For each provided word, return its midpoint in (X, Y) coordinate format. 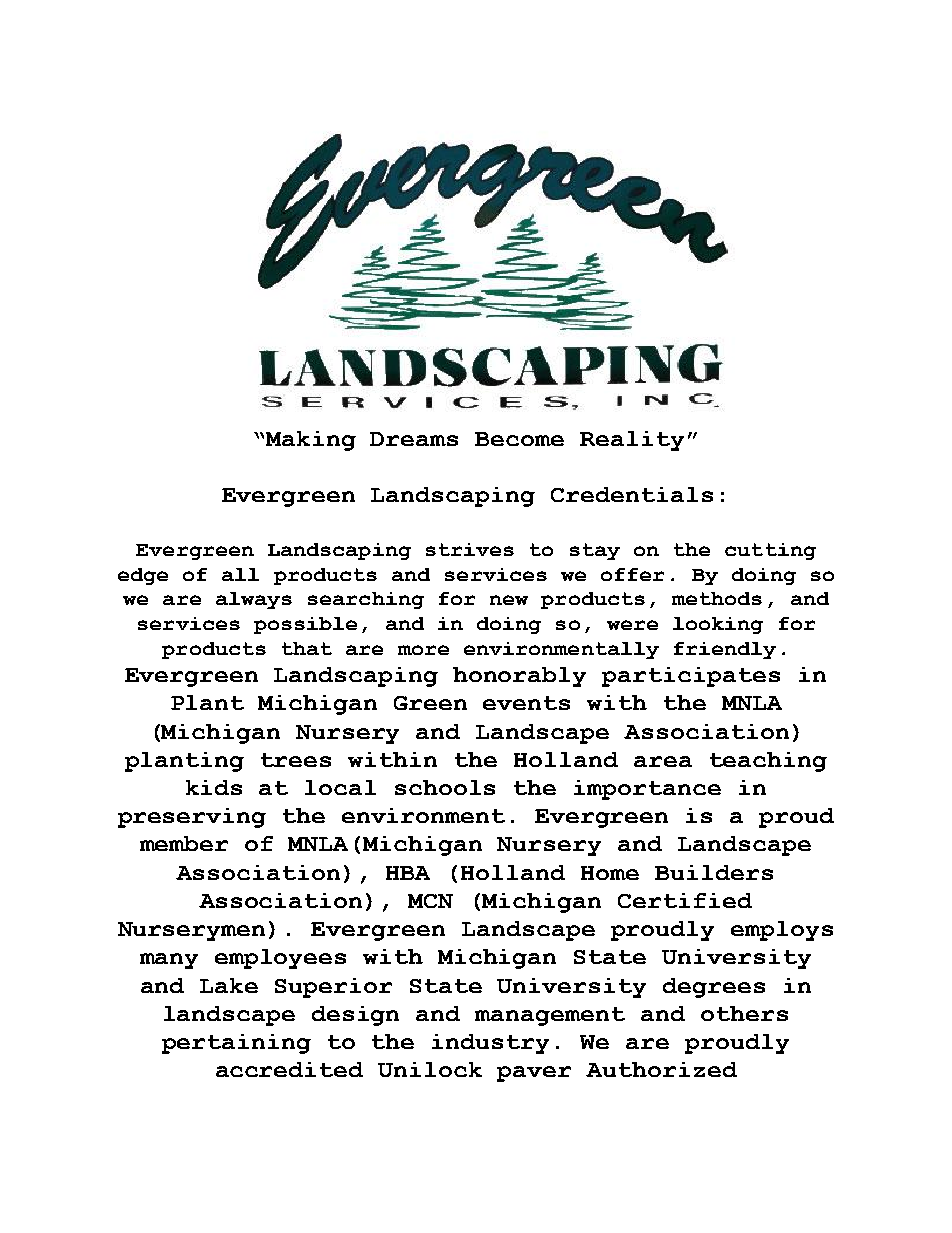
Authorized (661, 1069)
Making (311, 441)
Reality (632, 441)
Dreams (414, 439)
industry (490, 1044)
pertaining (236, 1044)
